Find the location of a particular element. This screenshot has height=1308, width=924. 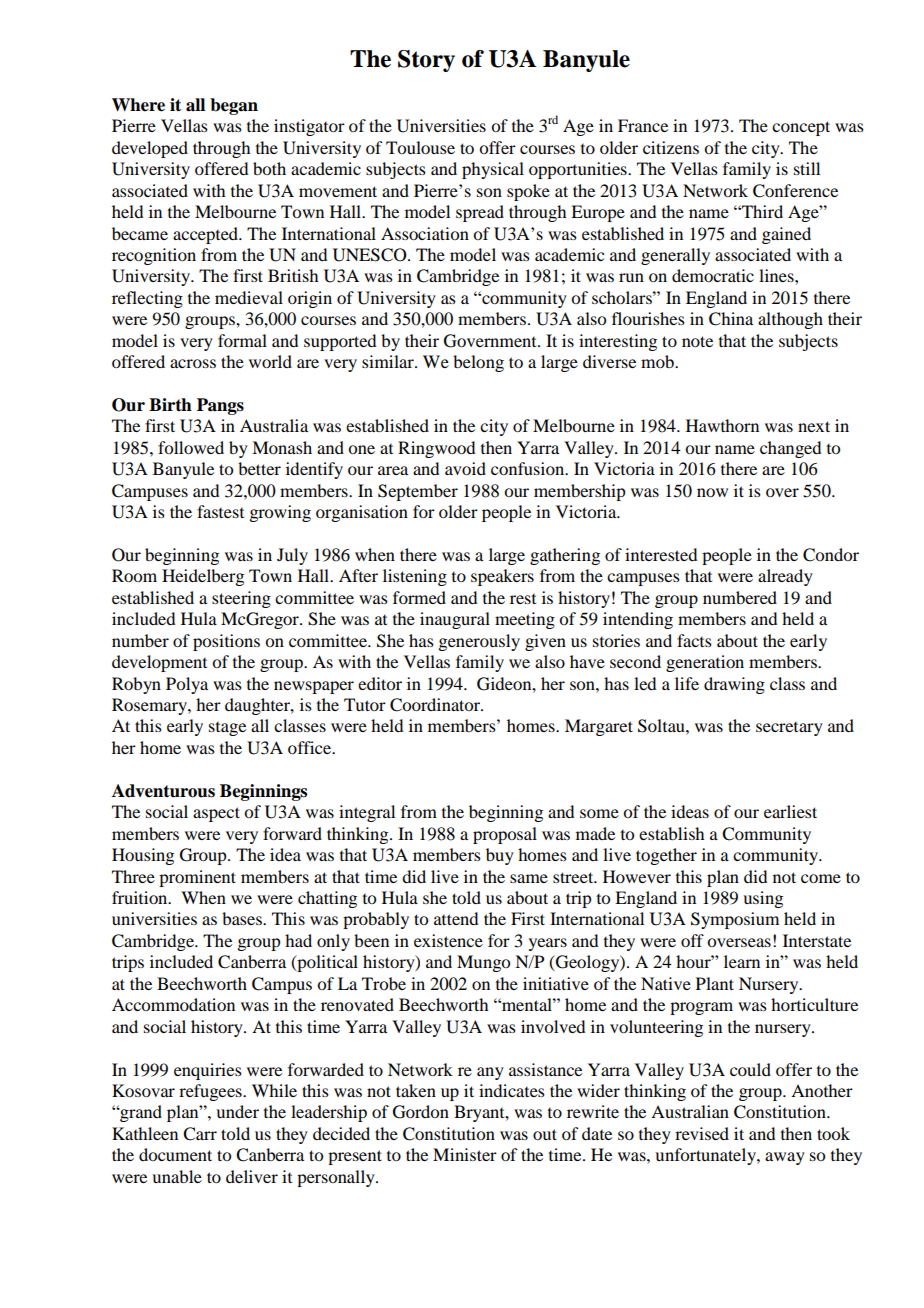

Minister is located at coordinates (465, 1154).
